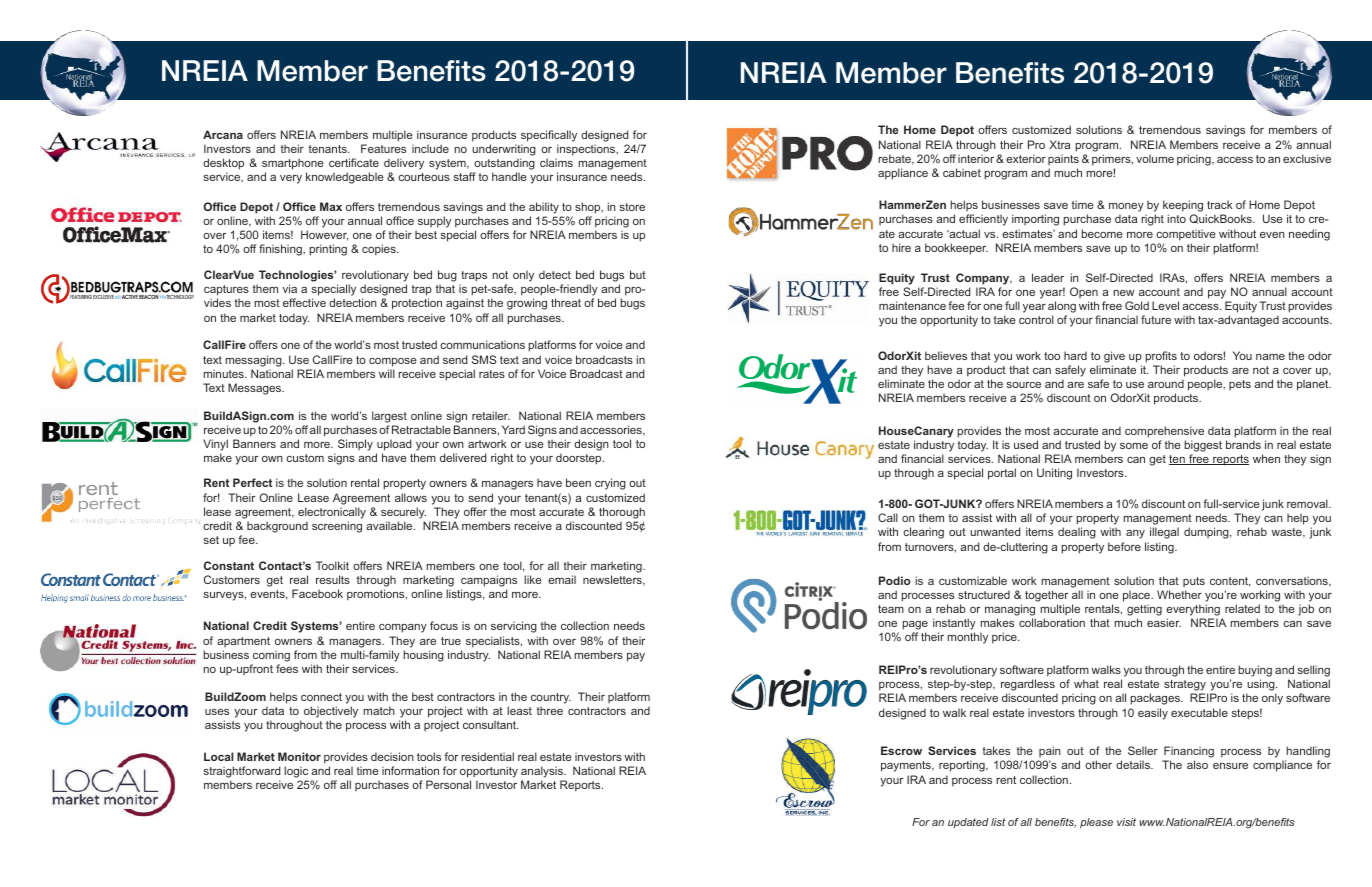 Image resolution: width=1372 pixels, height=887 pixels. What do you see at coordinates (903, 174) in the screenshot?
I see `appliance` at bounding box center [903, 174].
